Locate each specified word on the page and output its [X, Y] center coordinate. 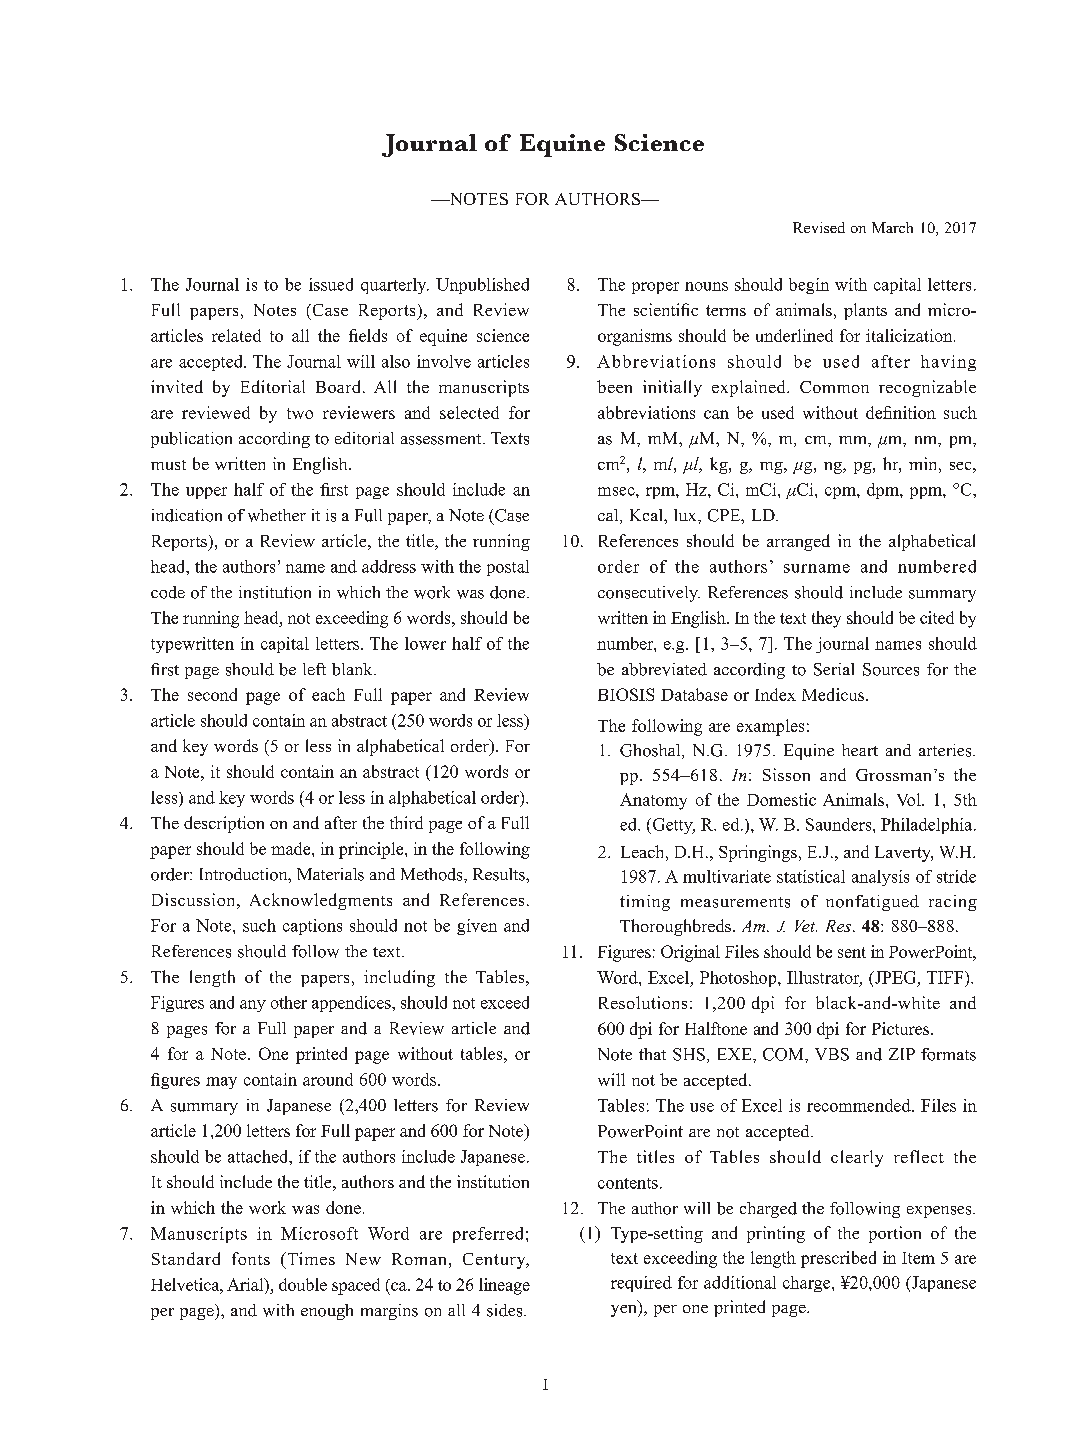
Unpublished [482, 286]
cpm [841, 493]
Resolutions [643, 1002]
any [253, 1006]
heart [860, 750]
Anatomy [653, 801]
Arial [246, 1284]
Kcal [647, 515]
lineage [504, 1286]
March [892, 227]
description [224, 824]
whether [277, 515]
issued [331, 284]
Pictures [902, 1028]
